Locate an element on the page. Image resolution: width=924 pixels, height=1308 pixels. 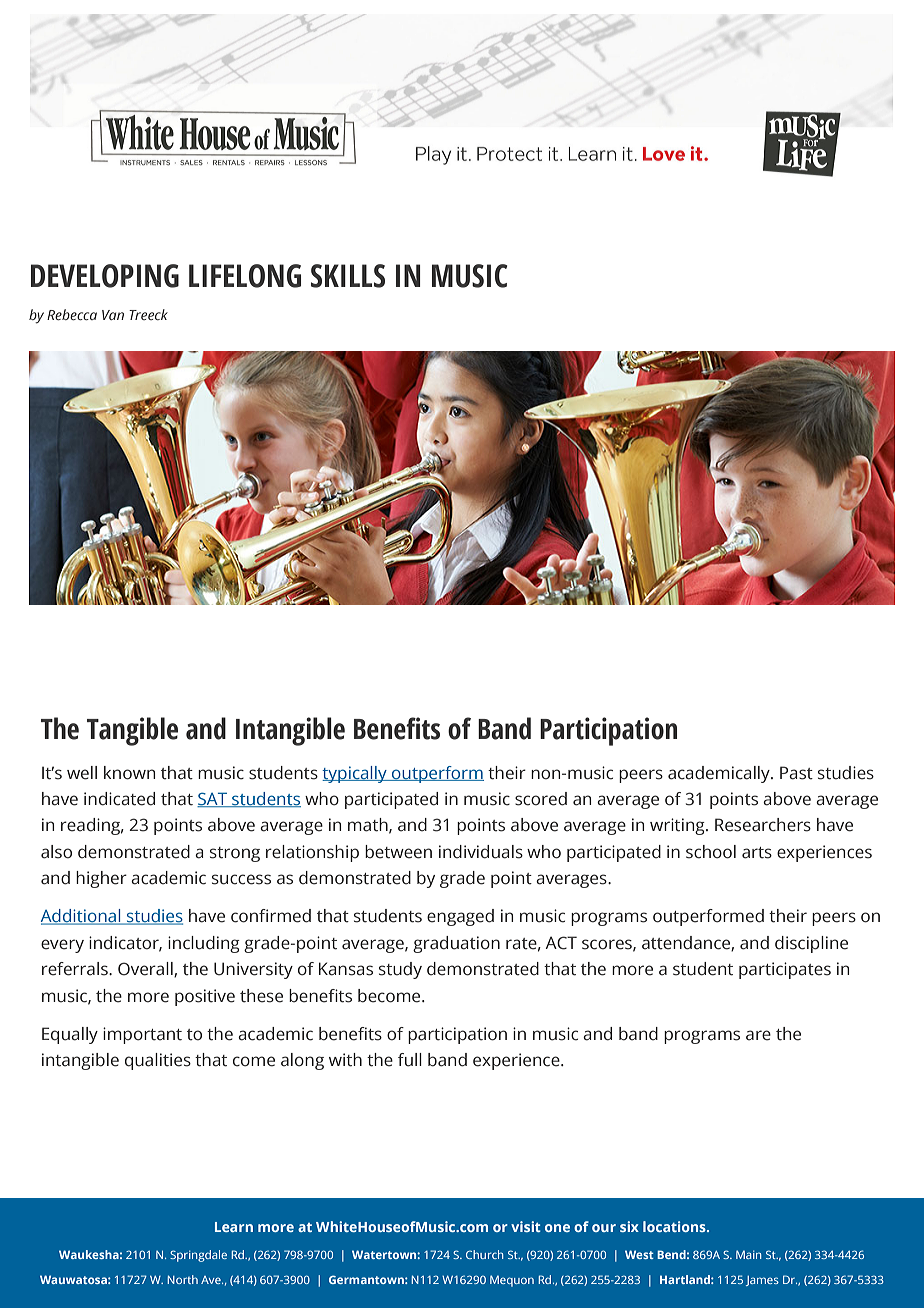
Past is located at coordinates (796, 773).
